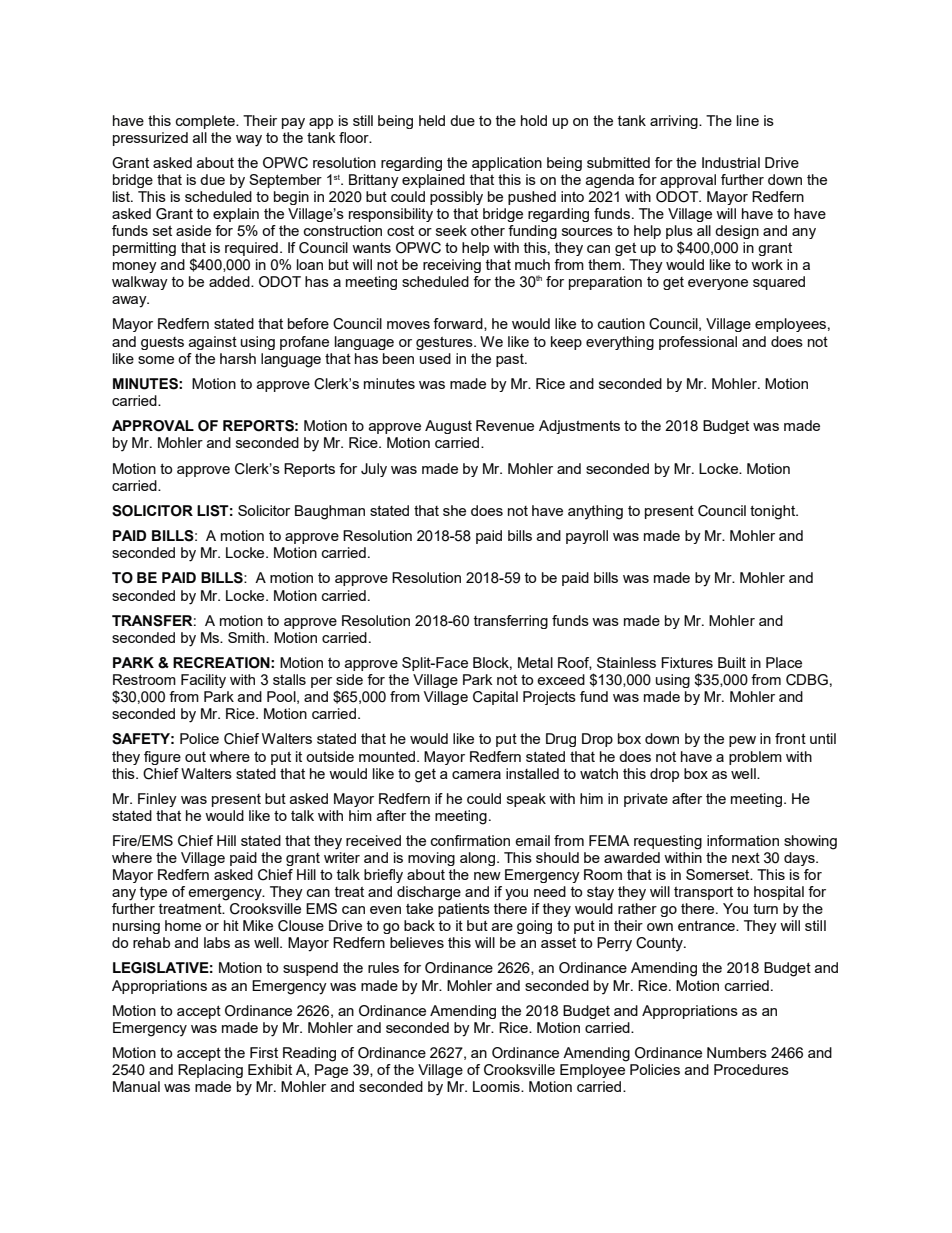 This screenshot has height=1233, width=952. Describe the element at coordinates (470, 840) in the screenshot. I see `confirmation` at that location.
